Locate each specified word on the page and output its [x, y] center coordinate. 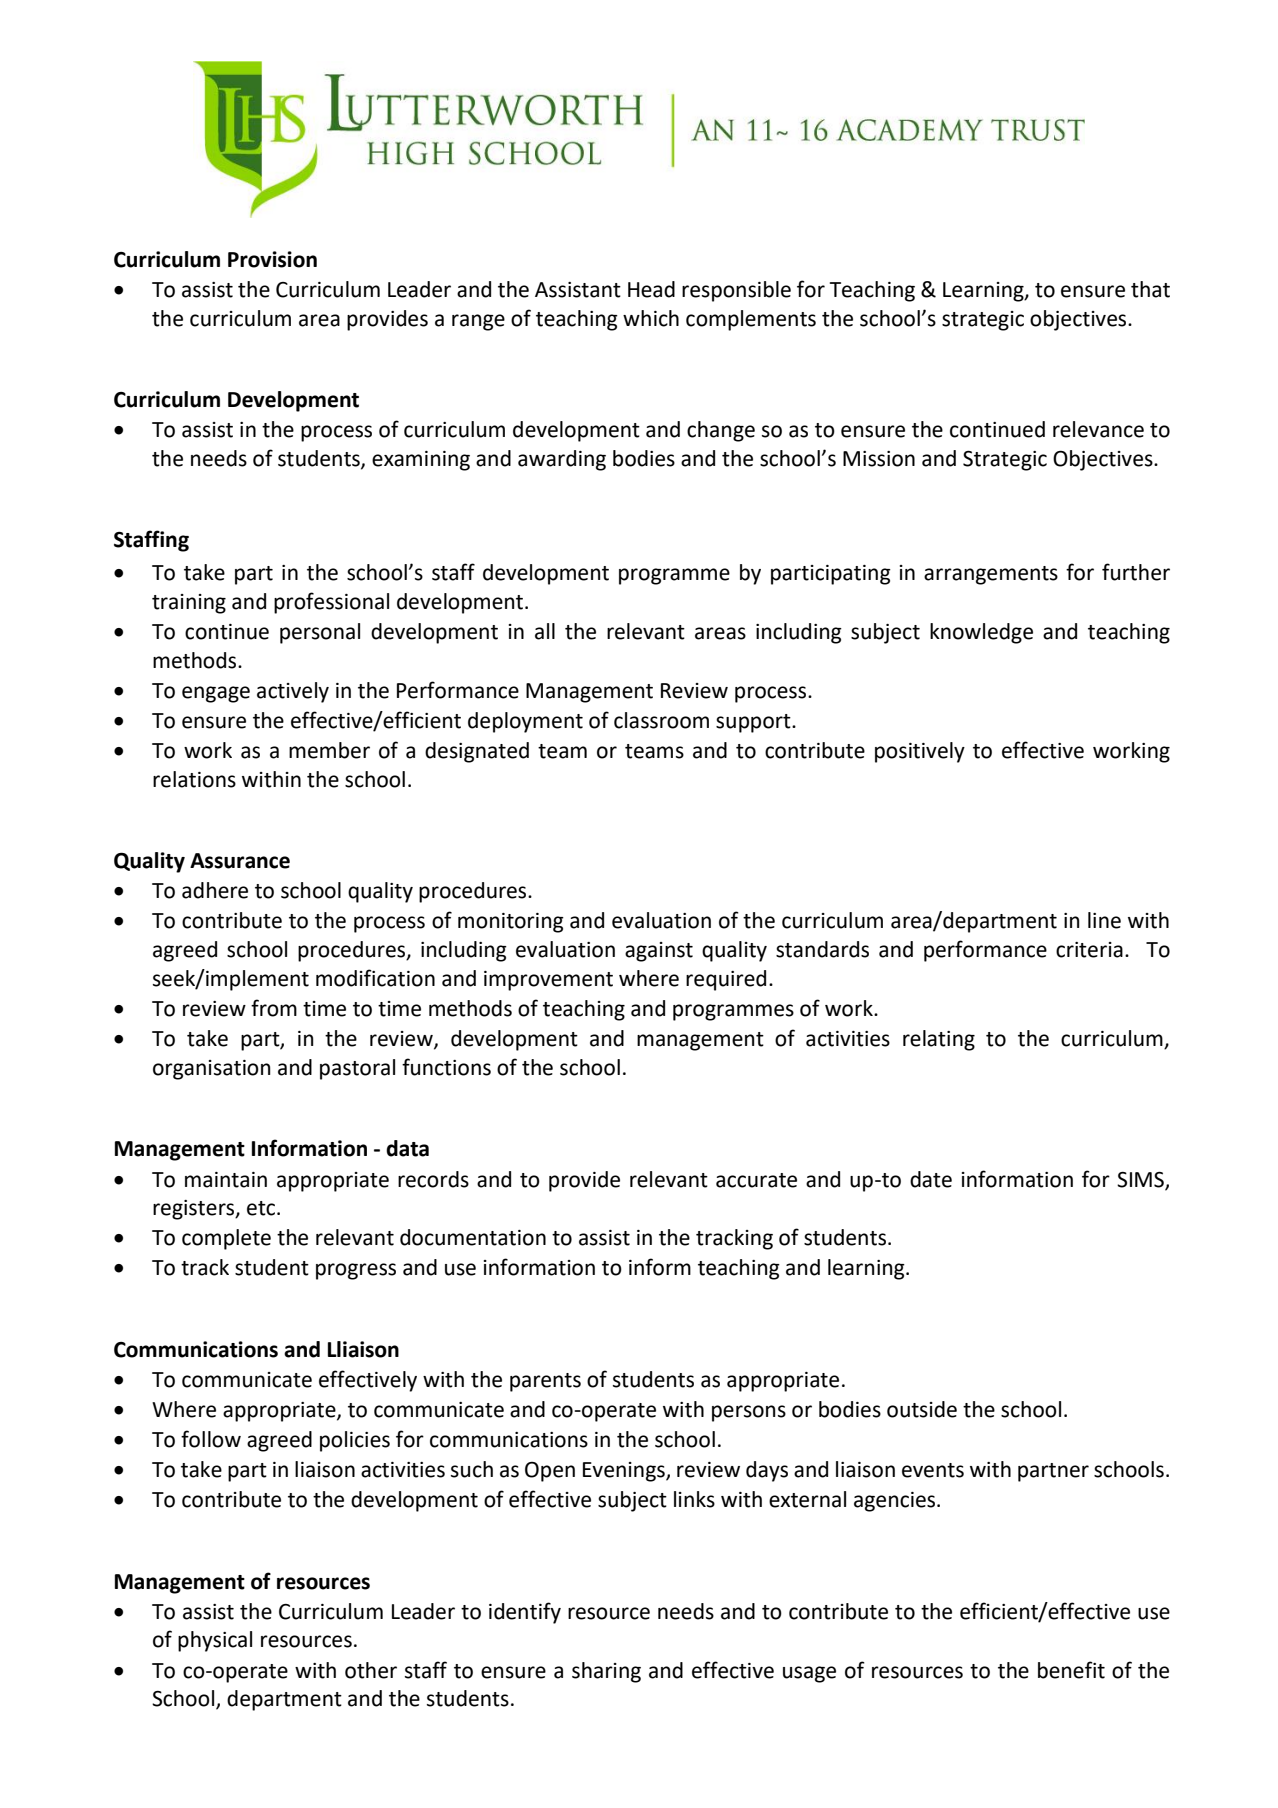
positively [920, 752]
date [931, 1179]
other [371, 1670]
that [1150, 289]
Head [651, 289]
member [329, 750]
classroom [661, 720]
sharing [606, 1672]
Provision [272, 259]
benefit [1071, 1670]
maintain [226, 1180]
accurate [756, 1180]
